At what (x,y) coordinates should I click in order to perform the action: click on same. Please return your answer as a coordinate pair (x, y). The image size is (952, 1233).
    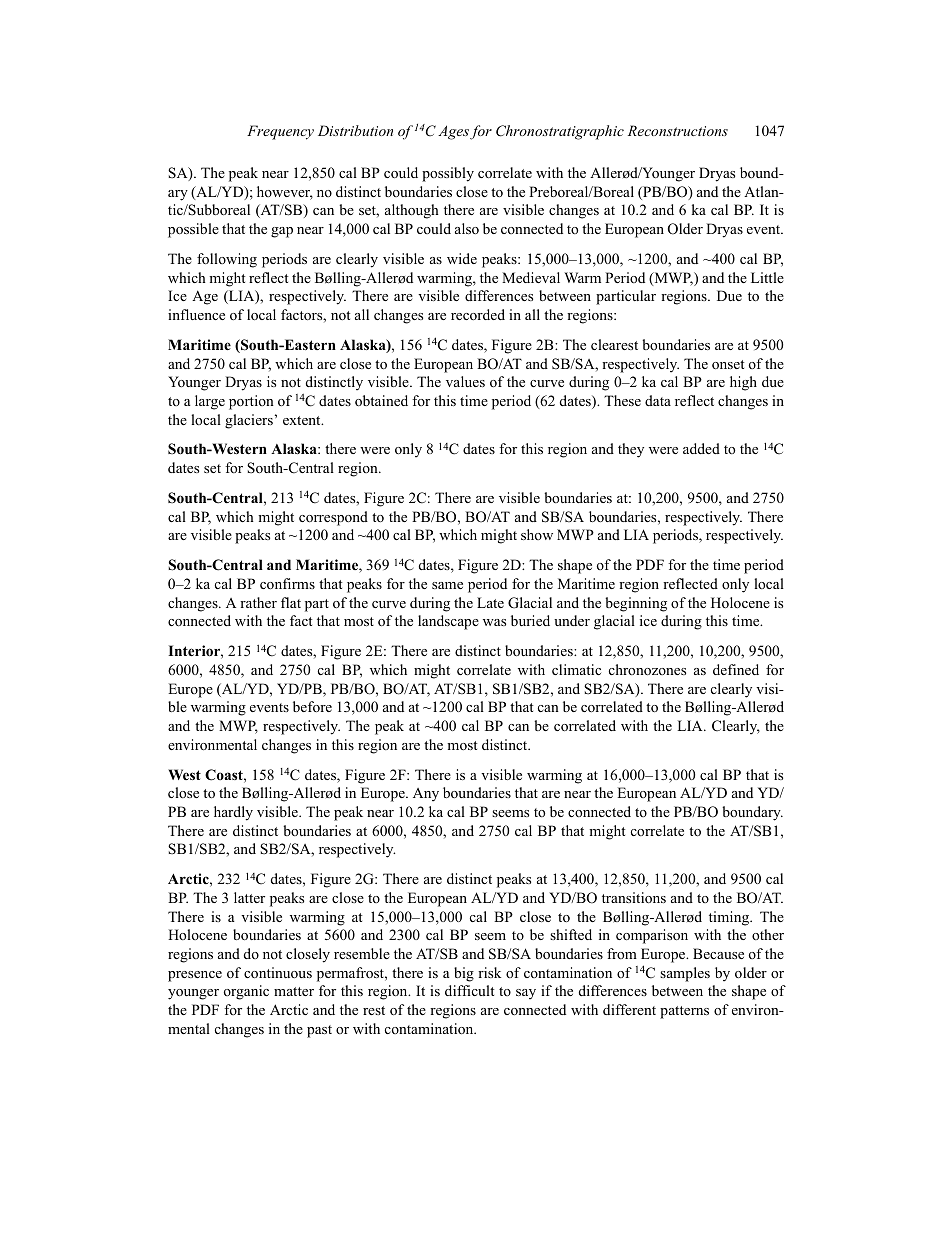
    Looking at the image, I should click on (447, 585).
